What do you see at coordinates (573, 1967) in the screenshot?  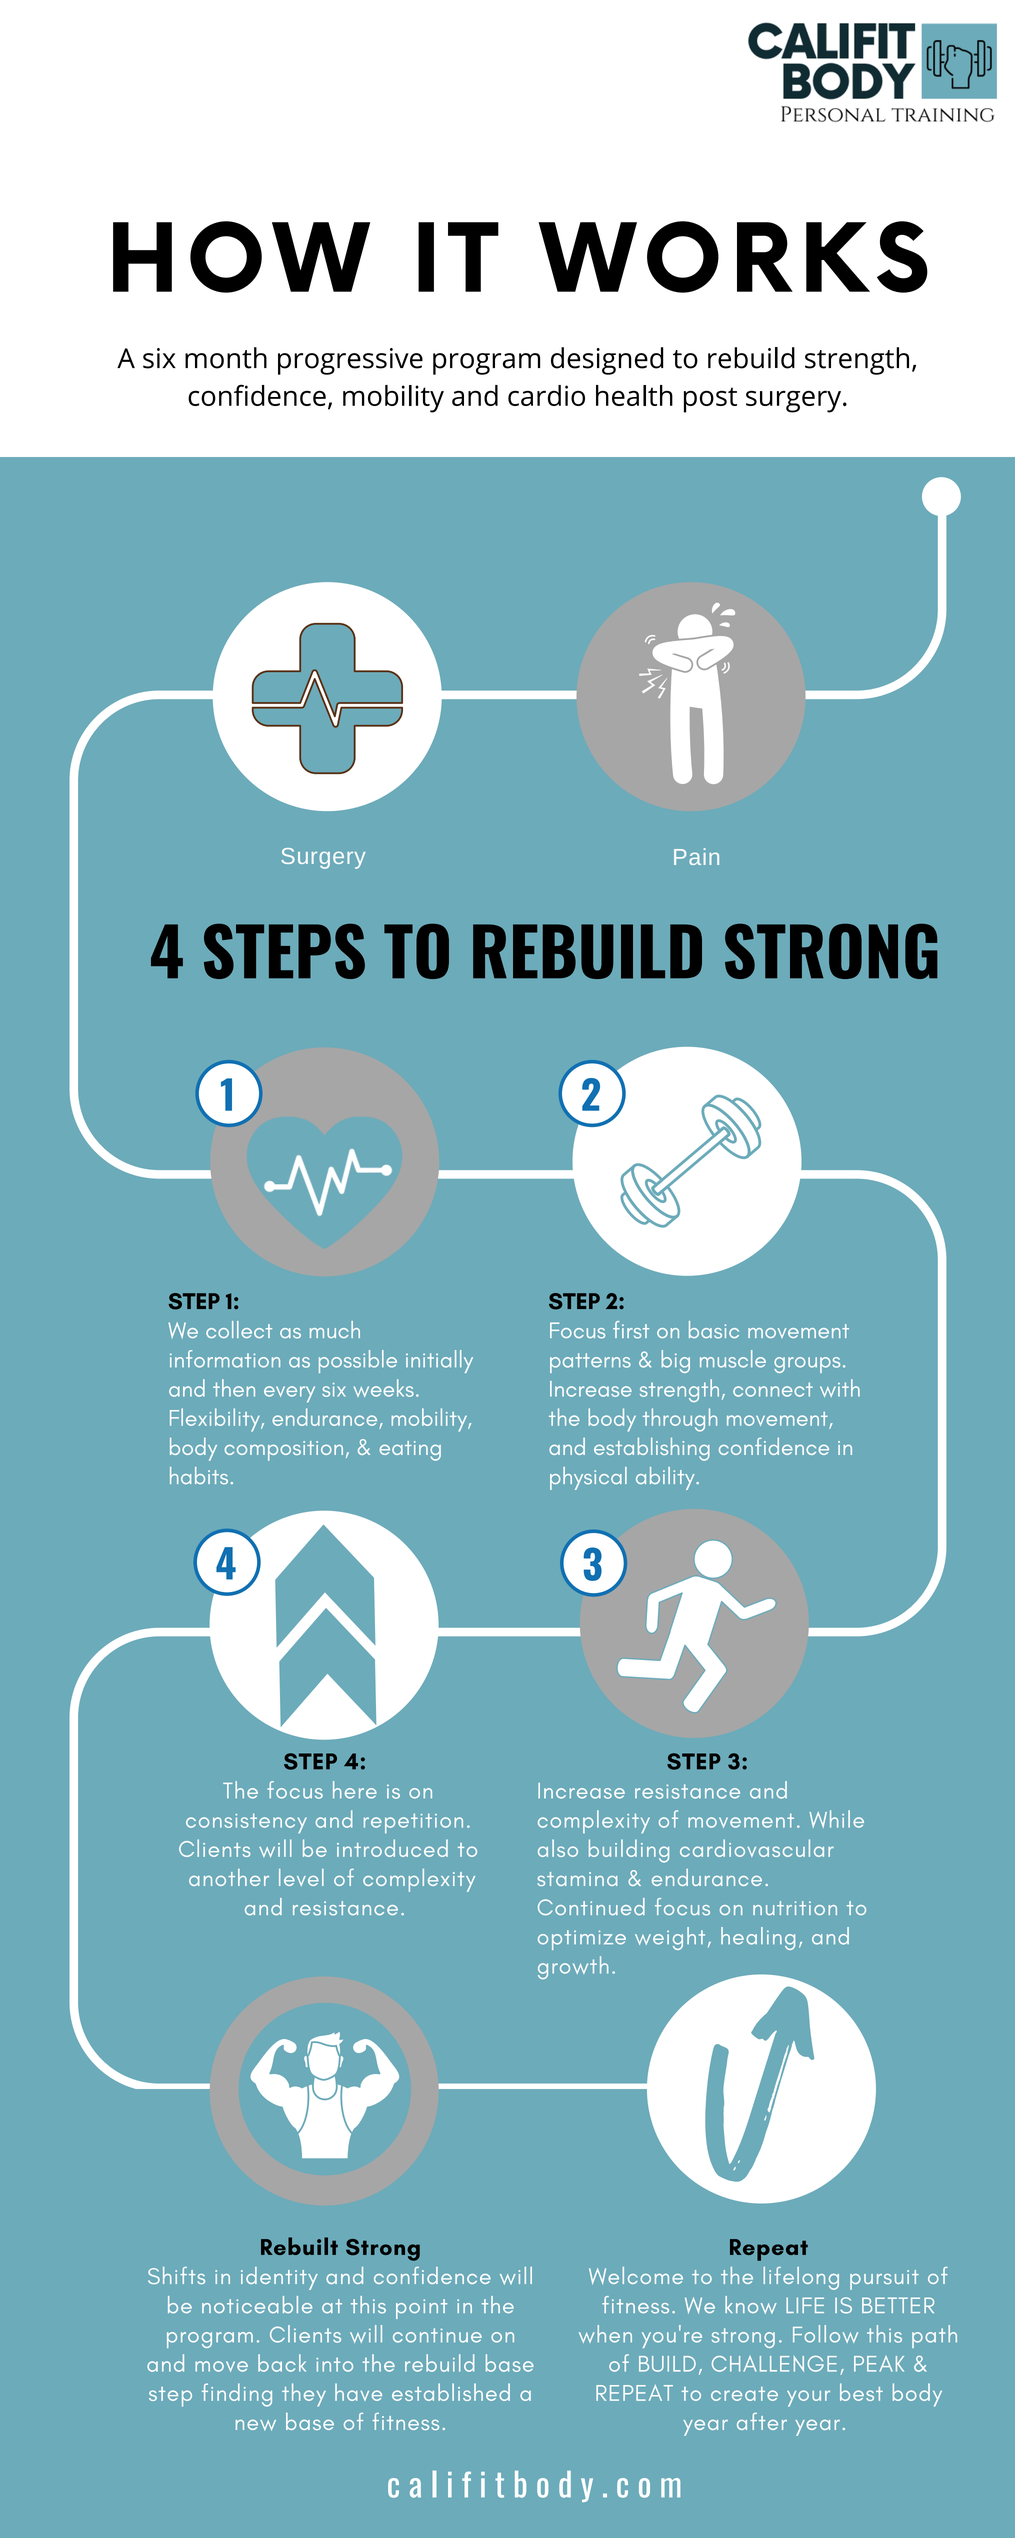 I see `growth` at bounding box center [573, 1967].
